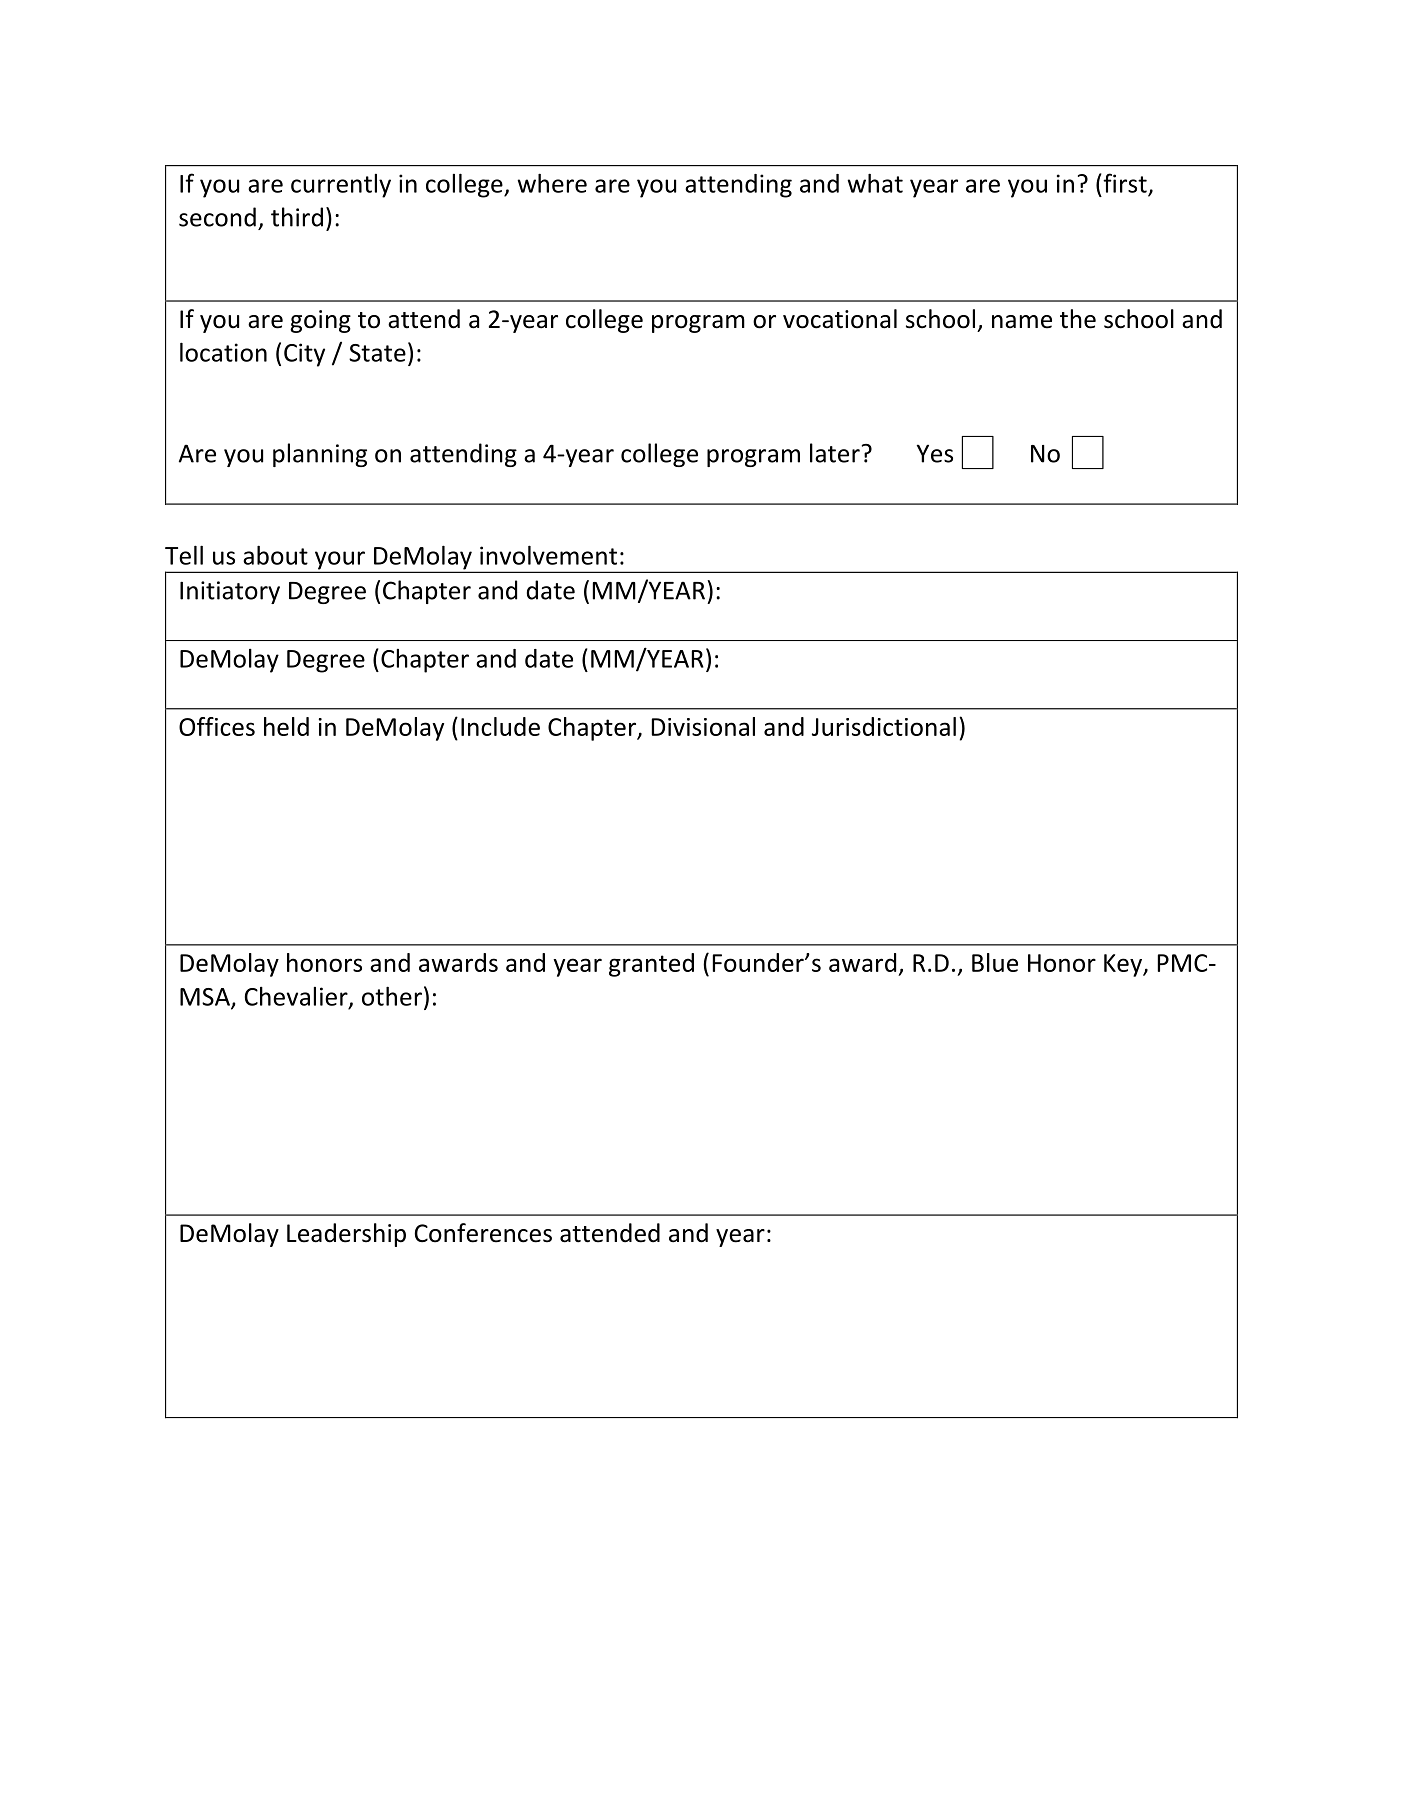  Describe the element at coordinates (286, 726) in the screenshot. I see `held` at that location.
